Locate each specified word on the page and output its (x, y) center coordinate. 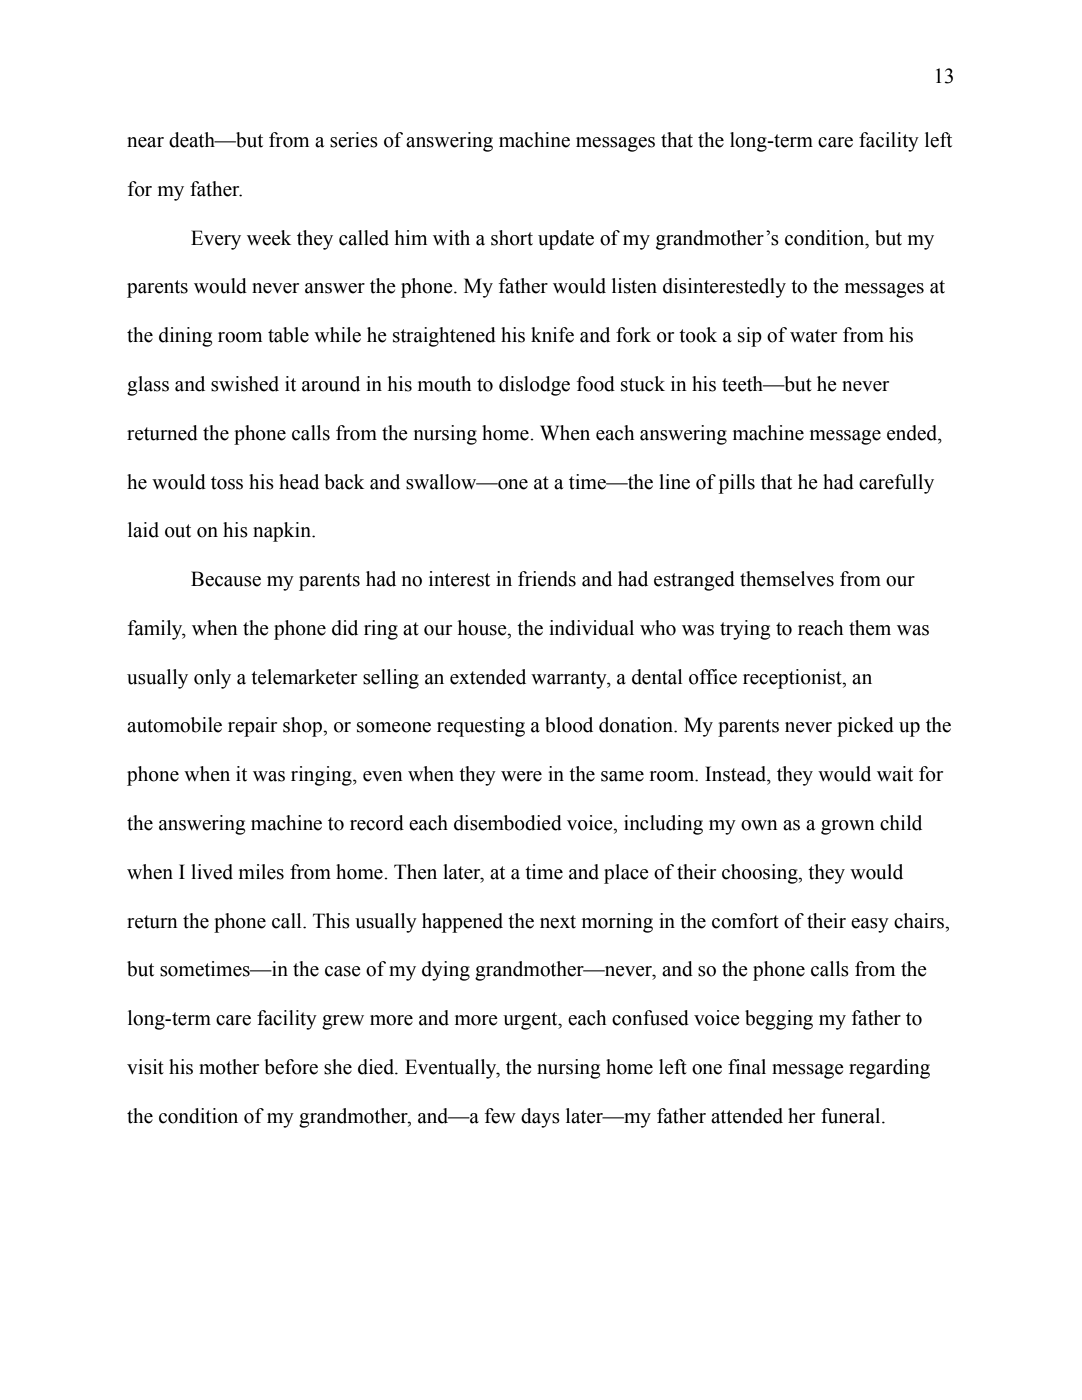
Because (226, 579)
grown (848, 827)
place (626, 874)
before (291, 1067)
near (145, 142)
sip (750, 337)
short (512, 238)
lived (212, 872)
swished (245, 384)
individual (591, 628)
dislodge (534, 386)
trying (745, 630)
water (813, 336)
